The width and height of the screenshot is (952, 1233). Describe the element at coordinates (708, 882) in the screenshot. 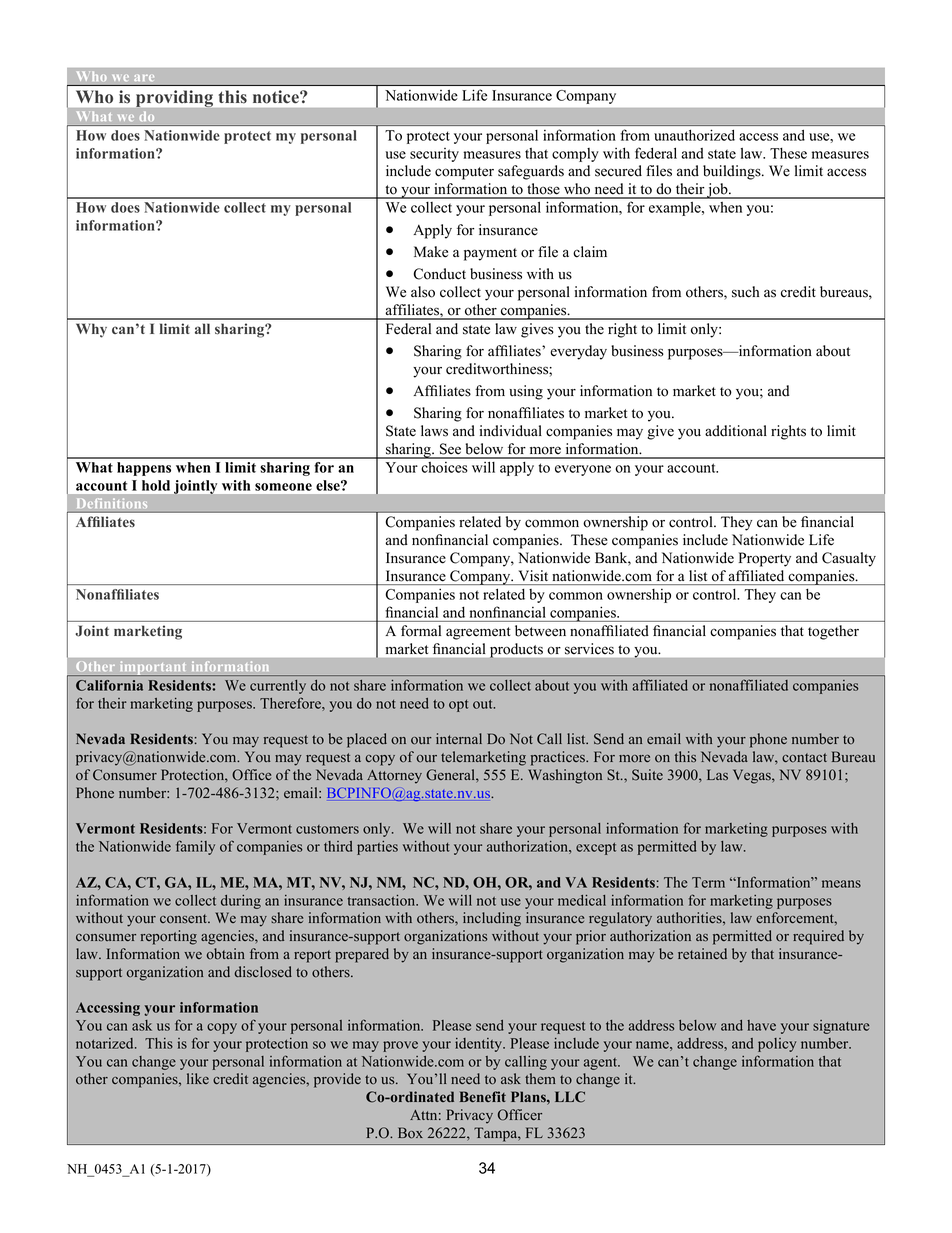

I see `Term` at that location.
